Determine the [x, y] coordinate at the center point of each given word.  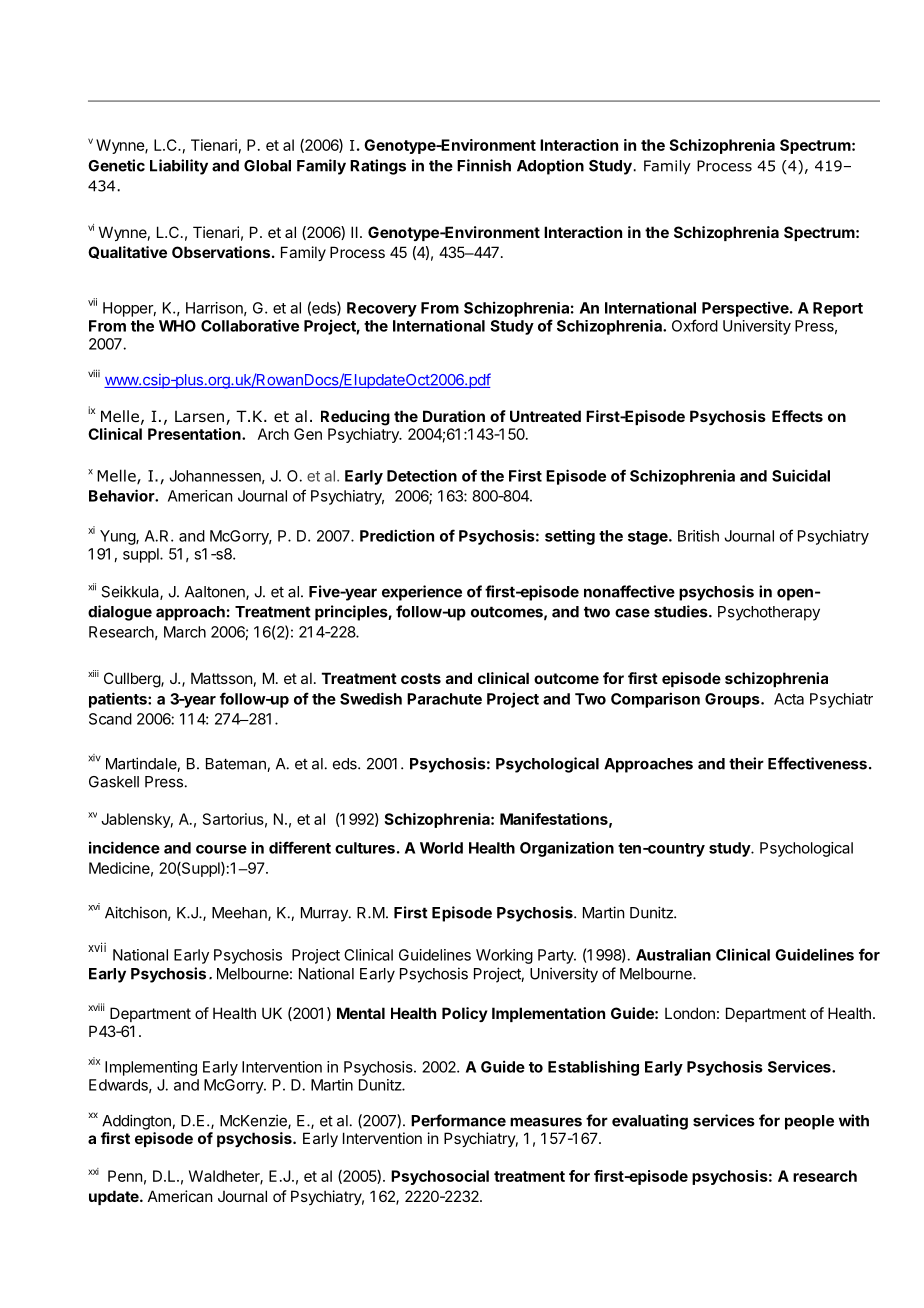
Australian [673, 954]
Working [504, 956]
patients [119, 700]
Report [838, 309]
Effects [797, 416]
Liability [179, 167]
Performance [458, 1120]
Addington [137, 1122]
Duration [454, 416]
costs [421, 678]
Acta [789, 699]
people [809, 1122]
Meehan [240, 914]
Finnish [484, 165]
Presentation [195, 434]
